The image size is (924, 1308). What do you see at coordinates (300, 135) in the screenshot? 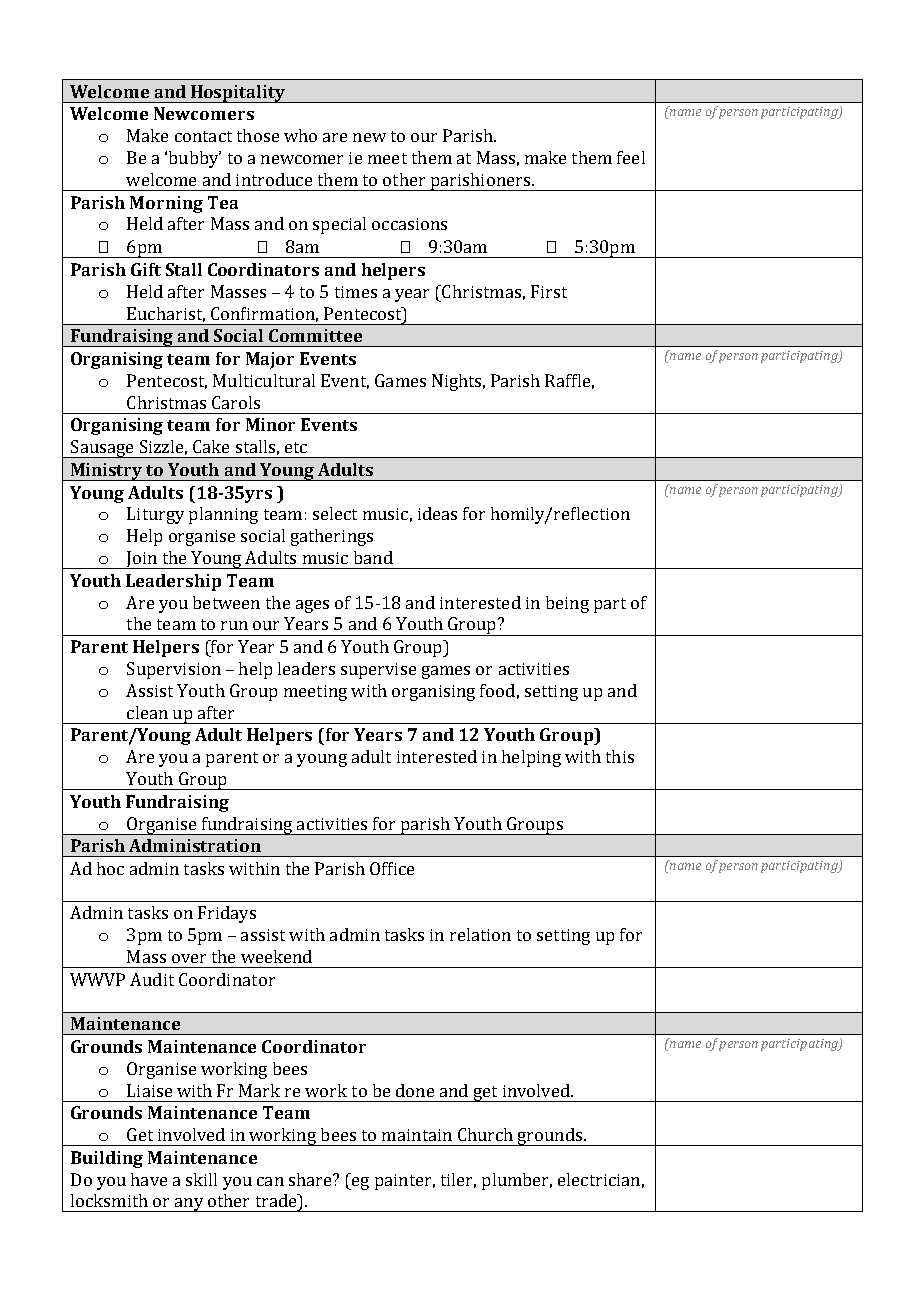
I see `who` at bounding box center [300, 135].
